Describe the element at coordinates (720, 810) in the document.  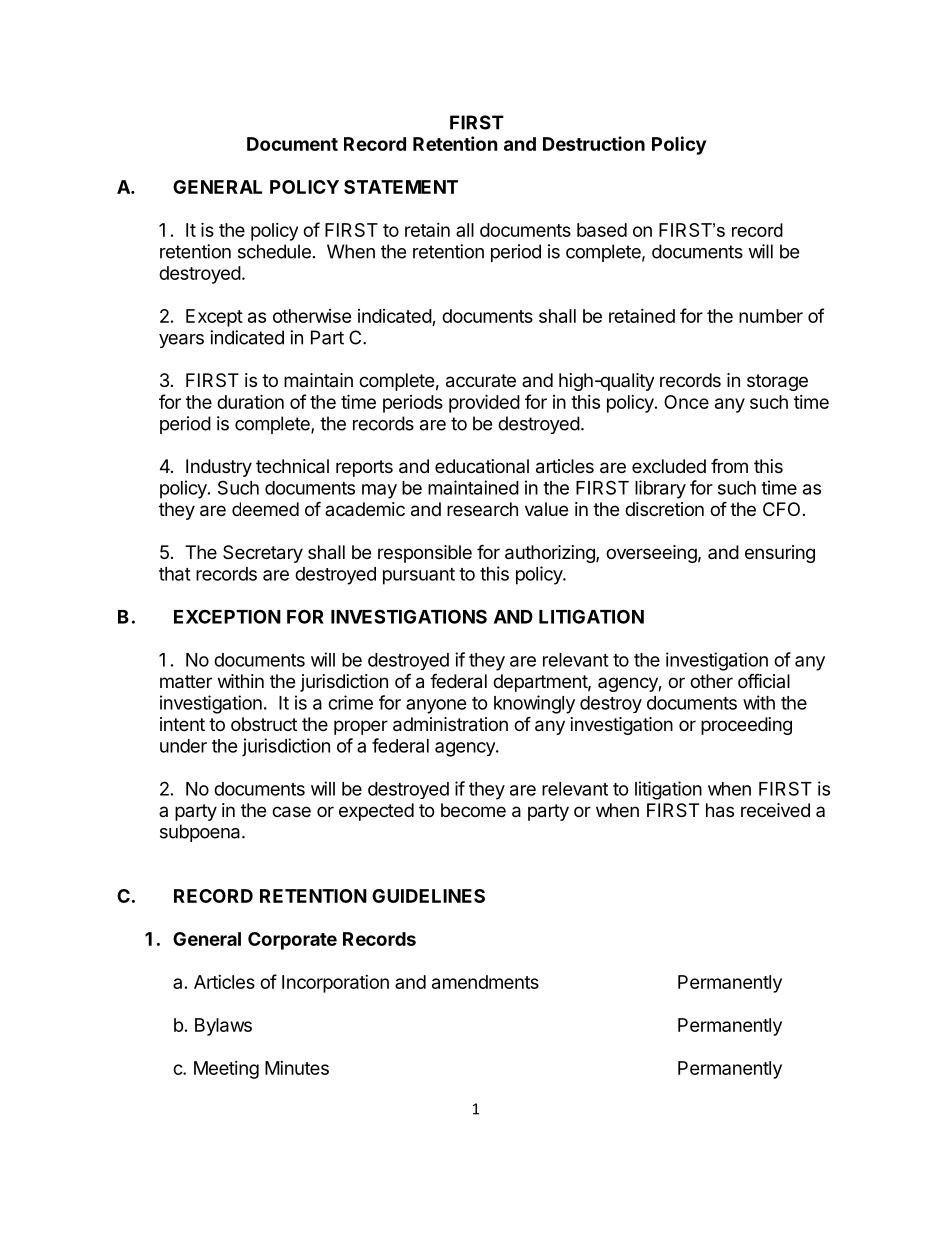
I see `has` at that location.
